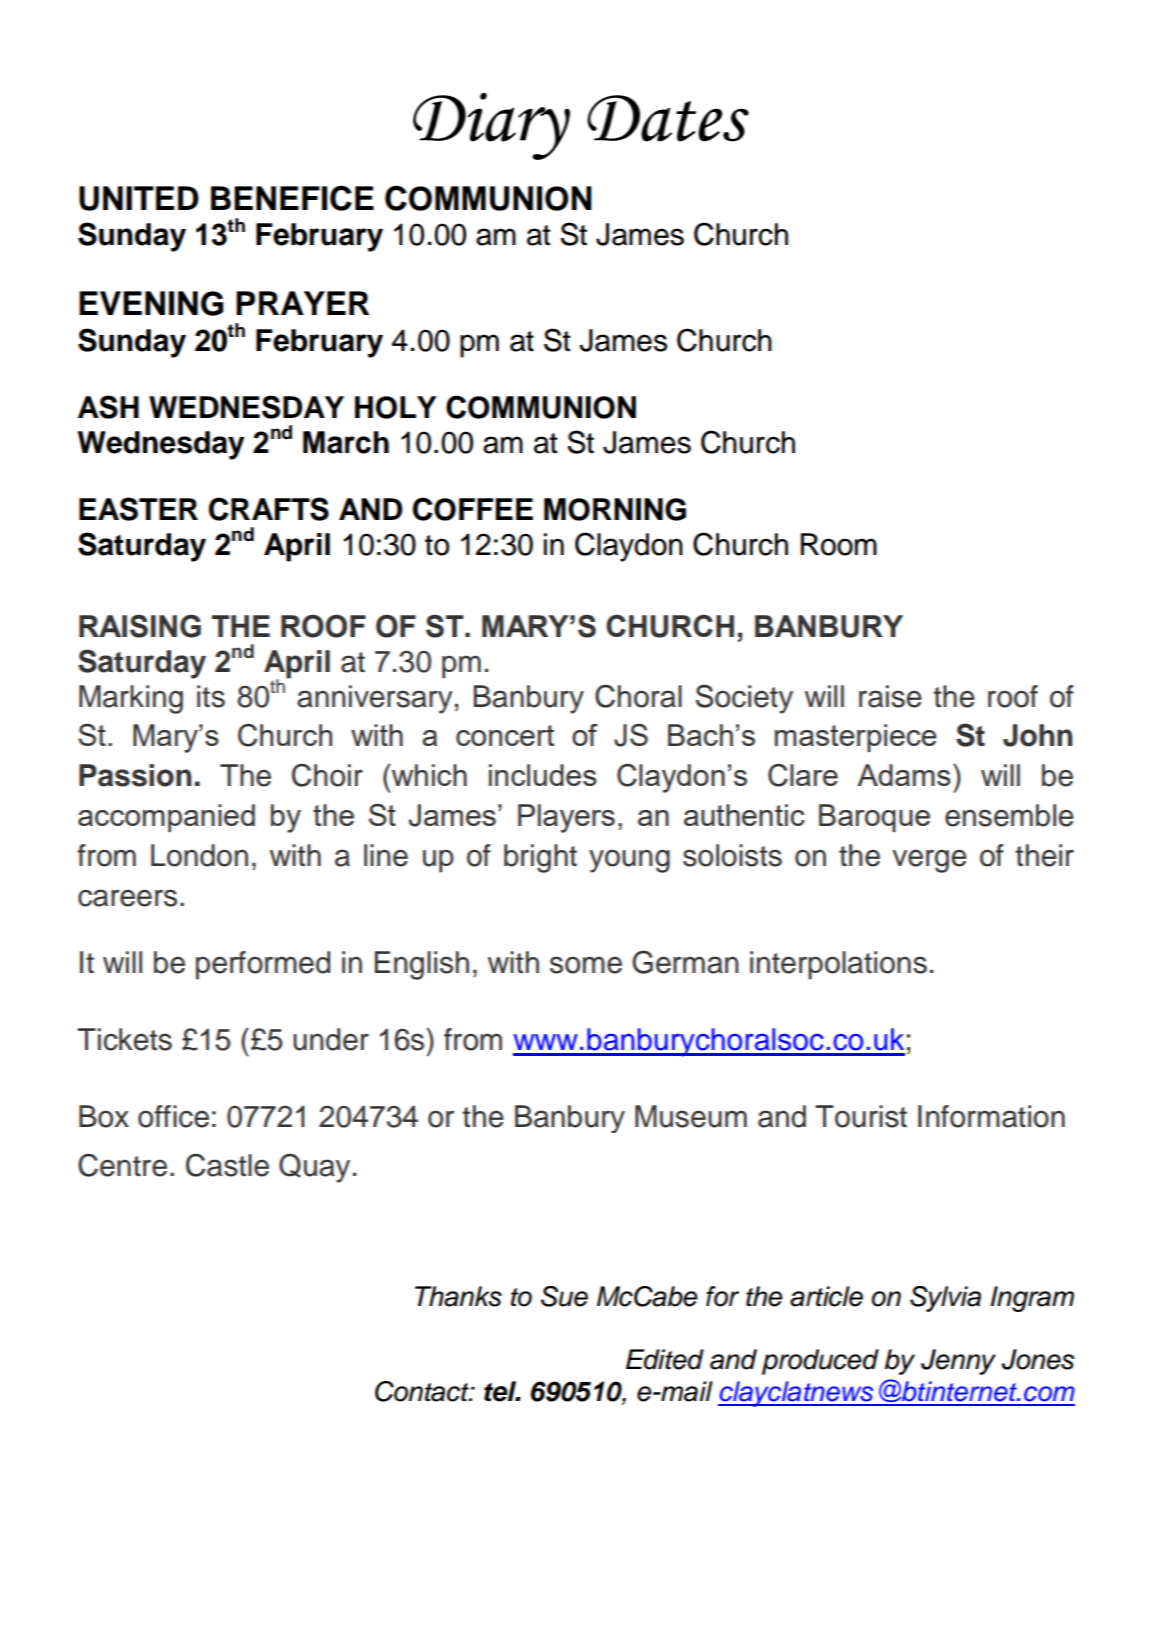  What do you see at coordinates (615, 509) in the image?
I see `MORNING` at bounding box center [615, 509].
